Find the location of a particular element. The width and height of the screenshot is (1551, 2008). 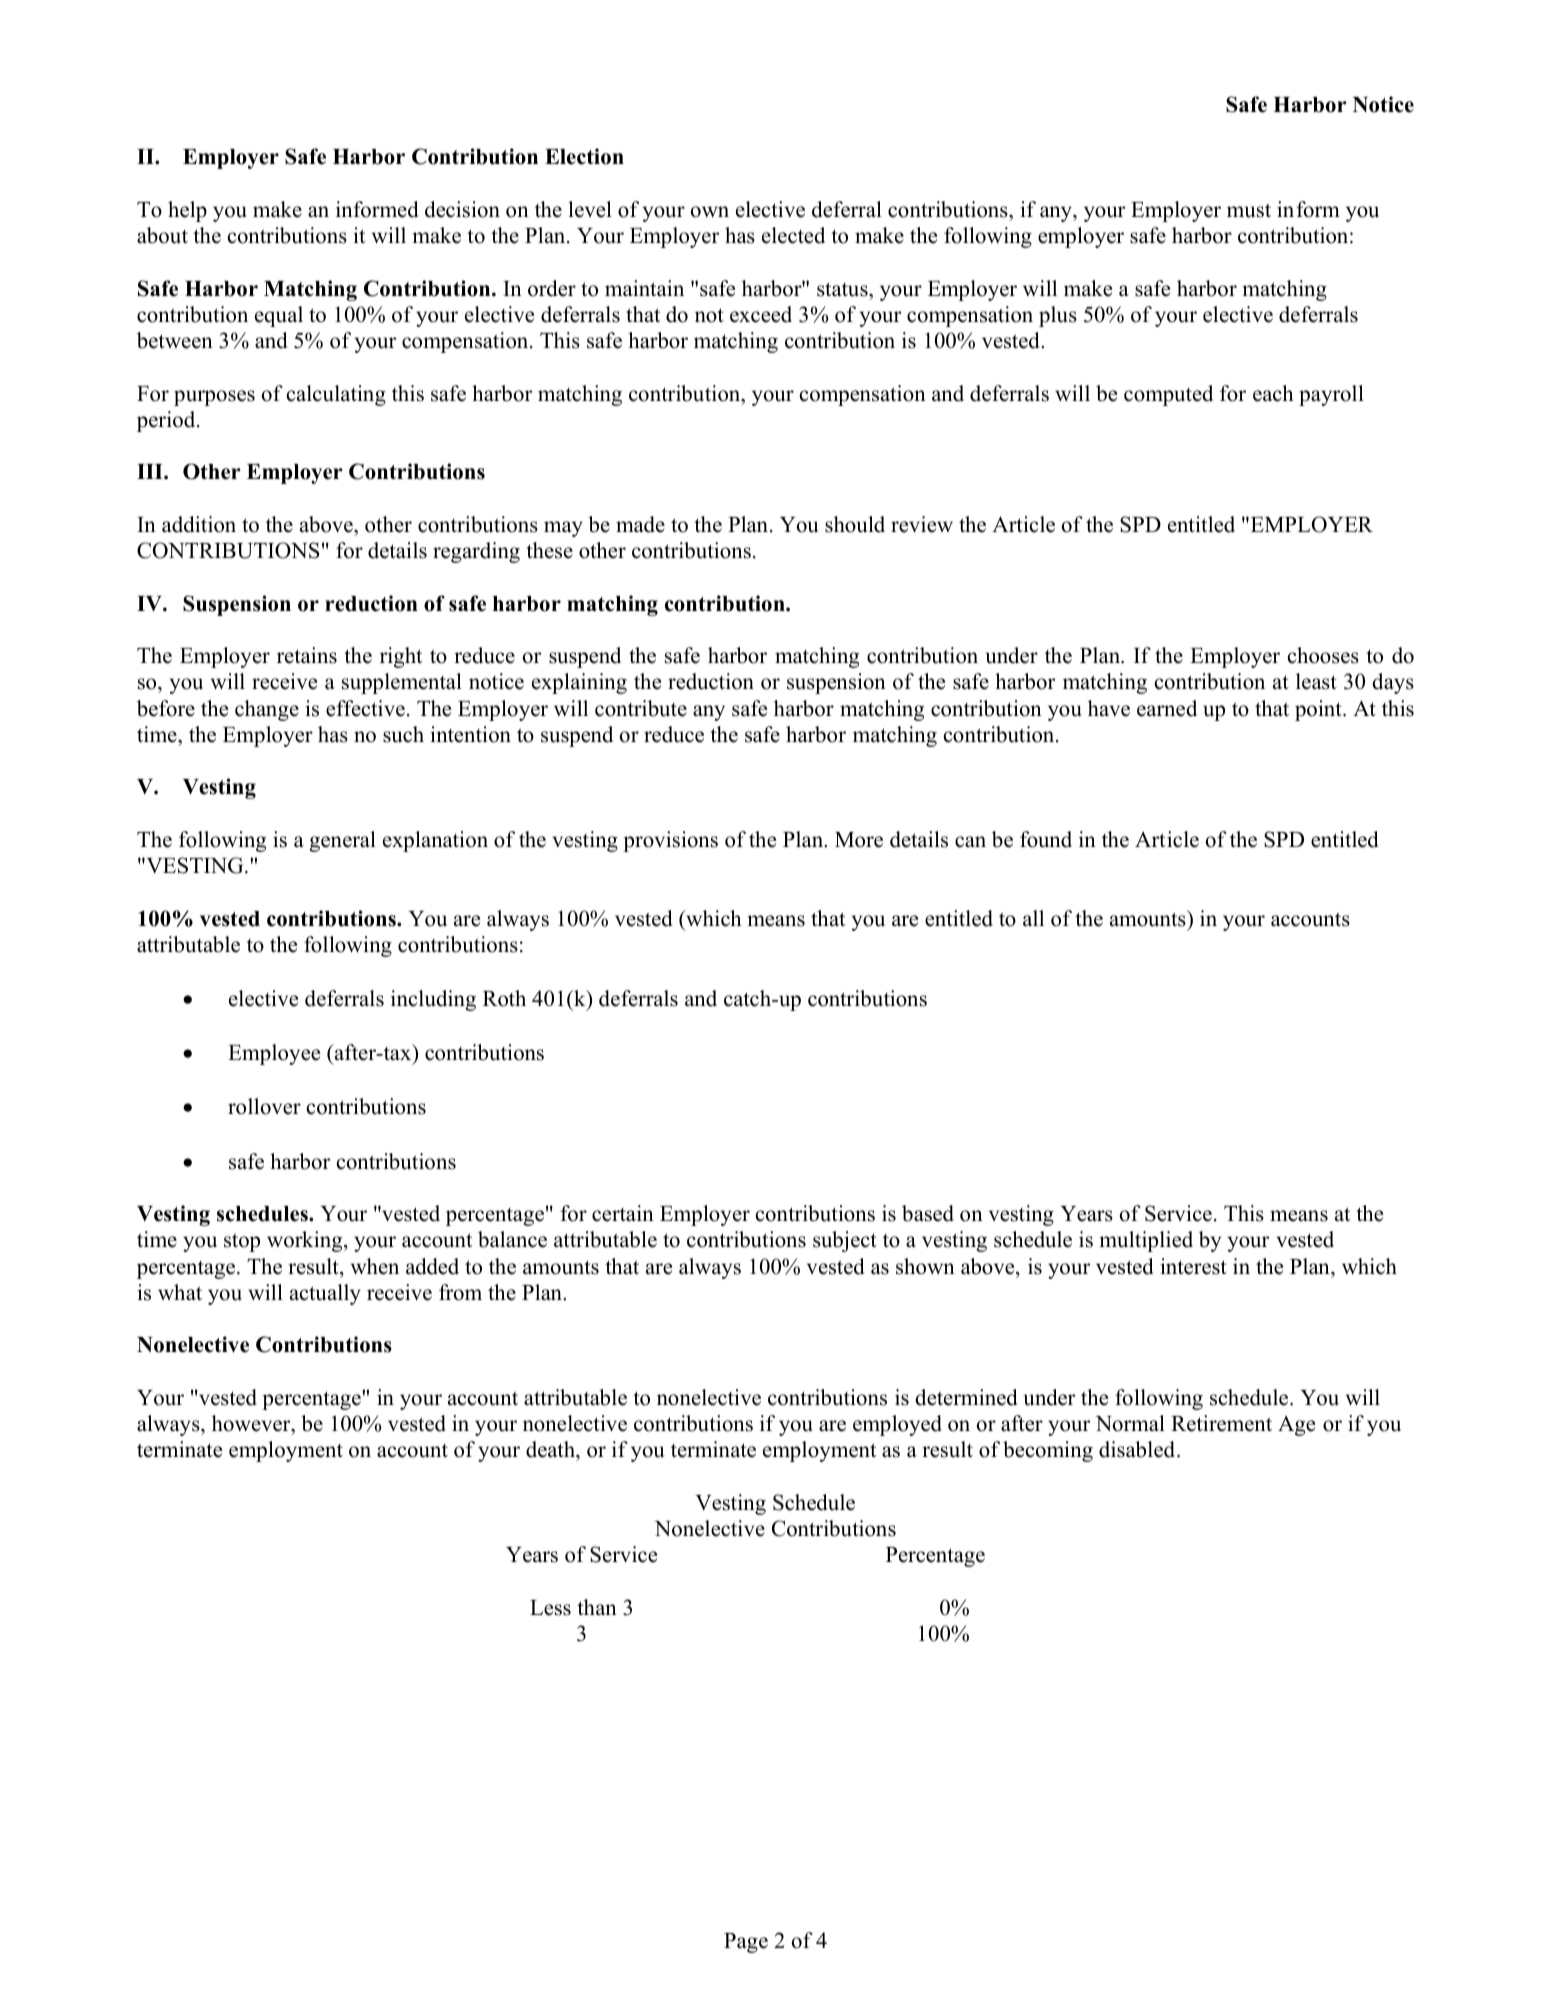

than is located at coordinates (597, 1607).
